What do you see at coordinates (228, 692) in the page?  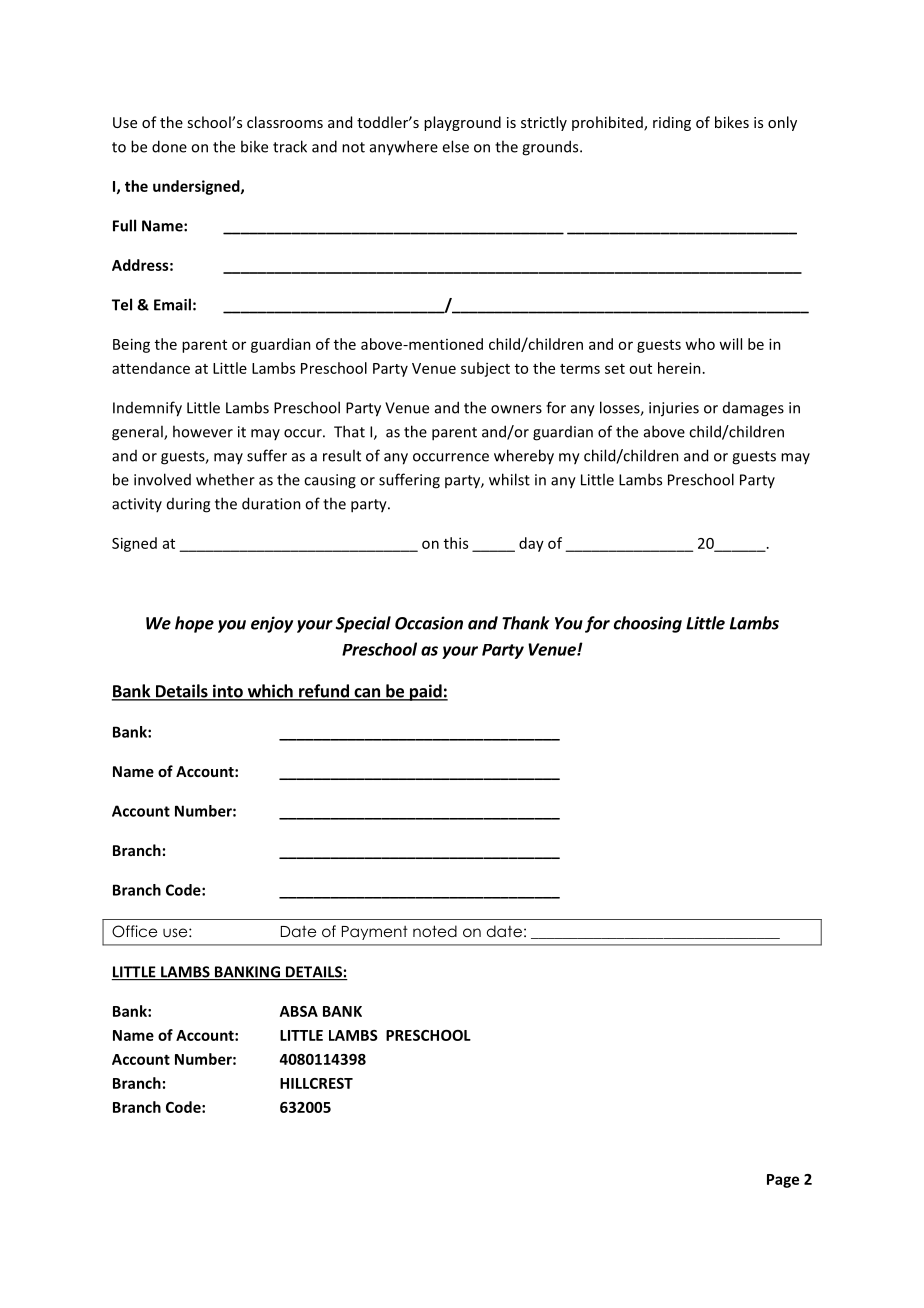 I see `into` at bounding box center [228, 692].
